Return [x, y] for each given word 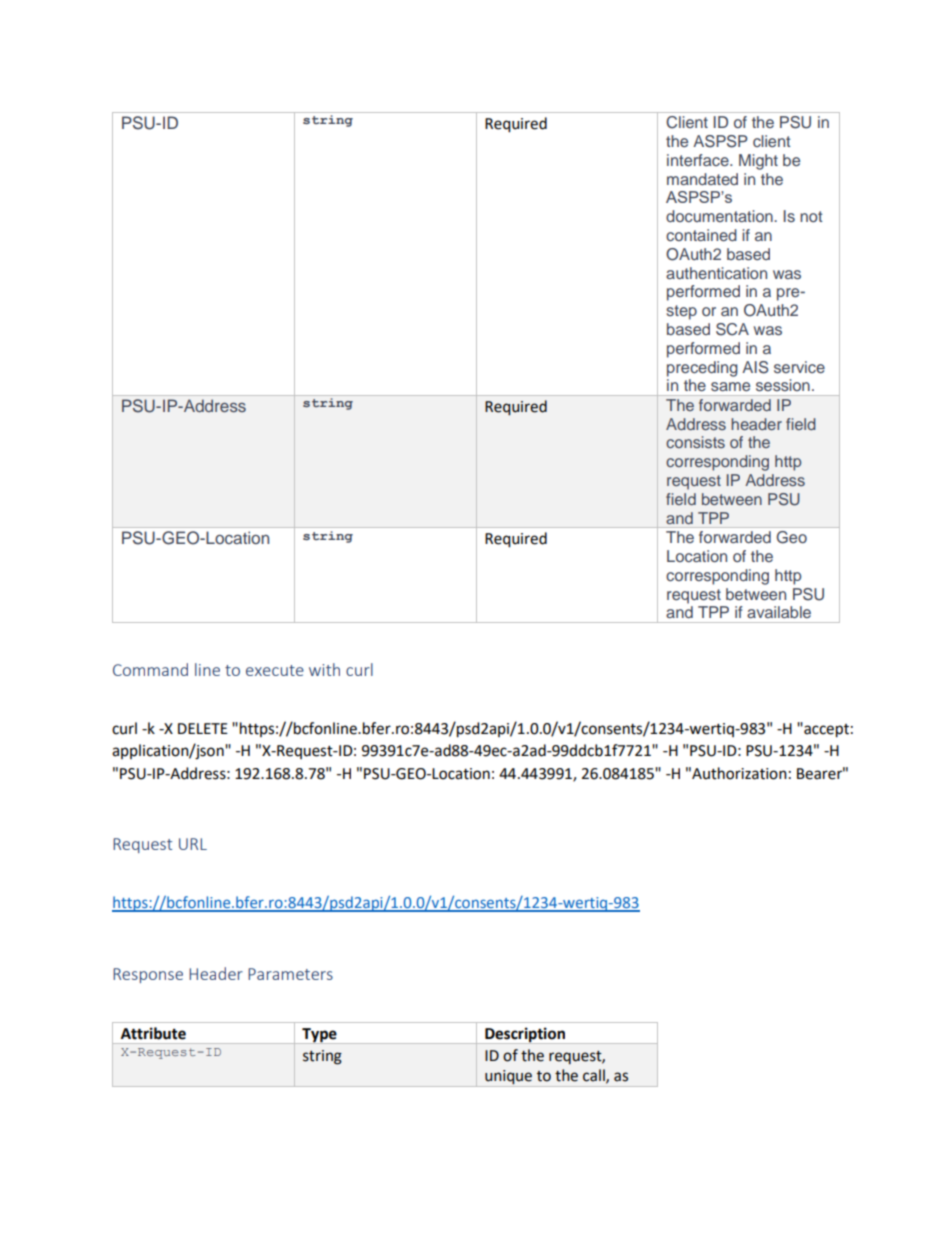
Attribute [153, 1033]
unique [508, 1078]
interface [699, 160]
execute [275, 670]
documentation [720, 216]
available [779, 612]
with [324, 669]
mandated [702, 179]
